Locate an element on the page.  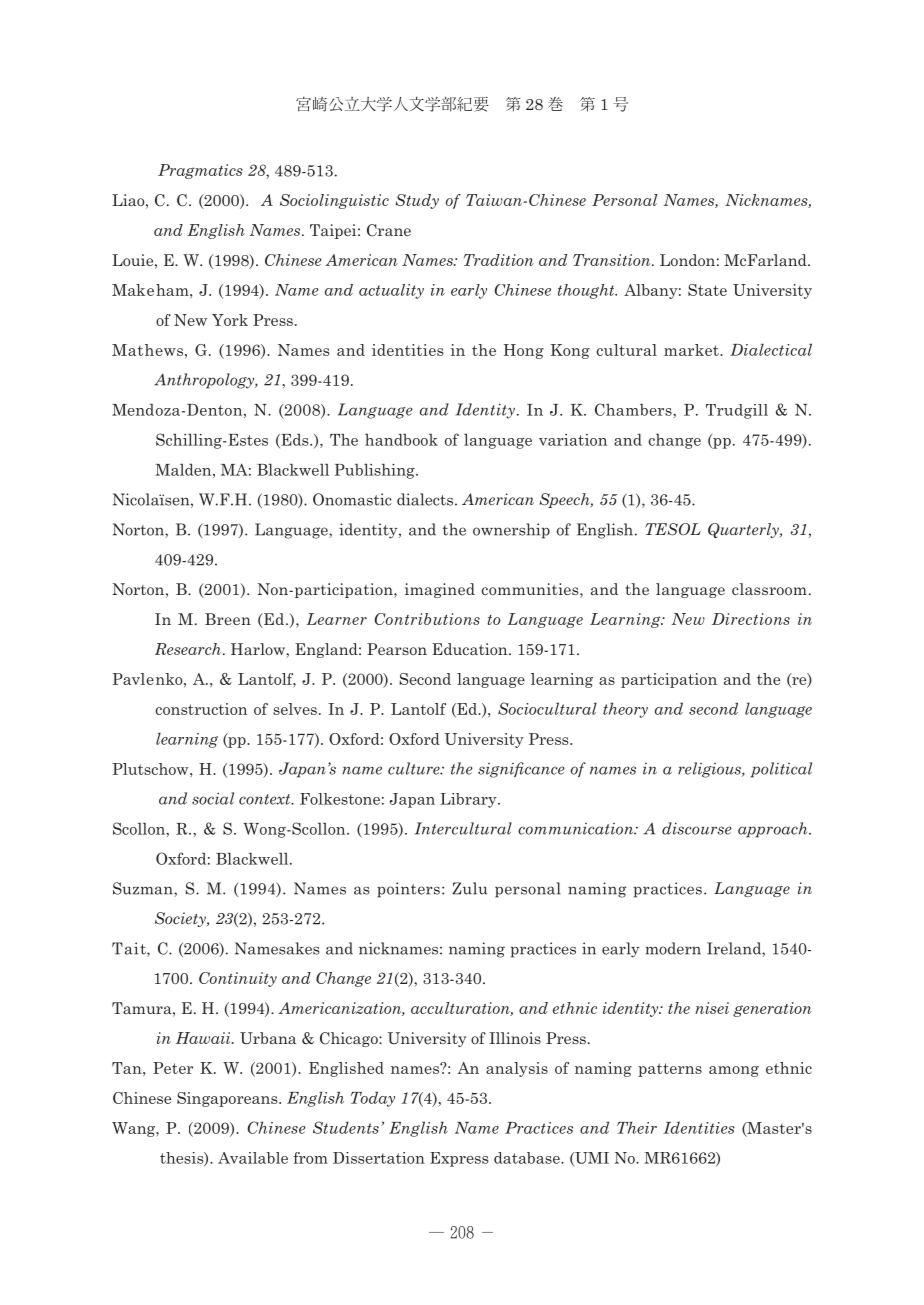
TESOL is located at coordinates (673, 529).
